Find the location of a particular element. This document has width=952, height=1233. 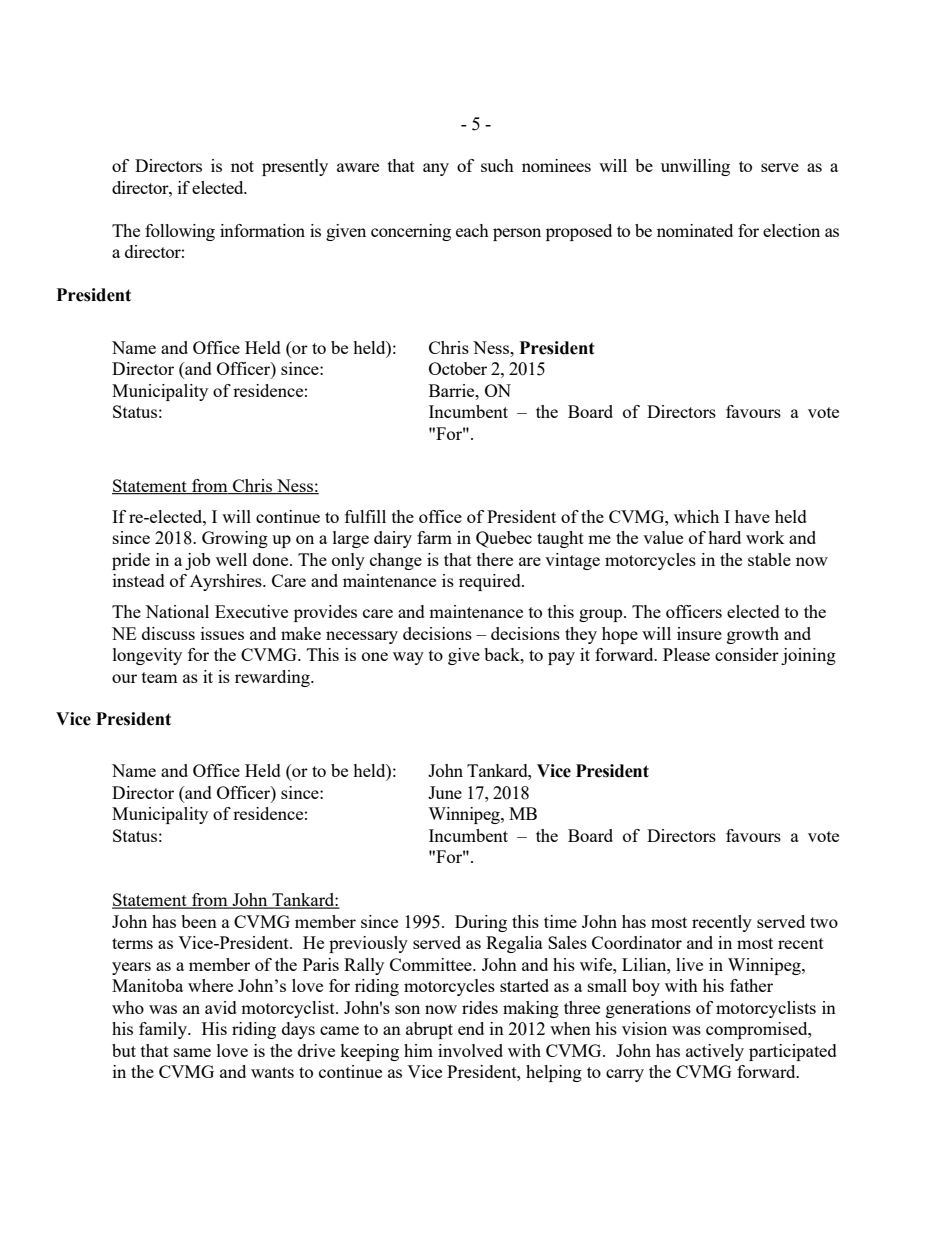

such is located at coordinates (497, 165).
